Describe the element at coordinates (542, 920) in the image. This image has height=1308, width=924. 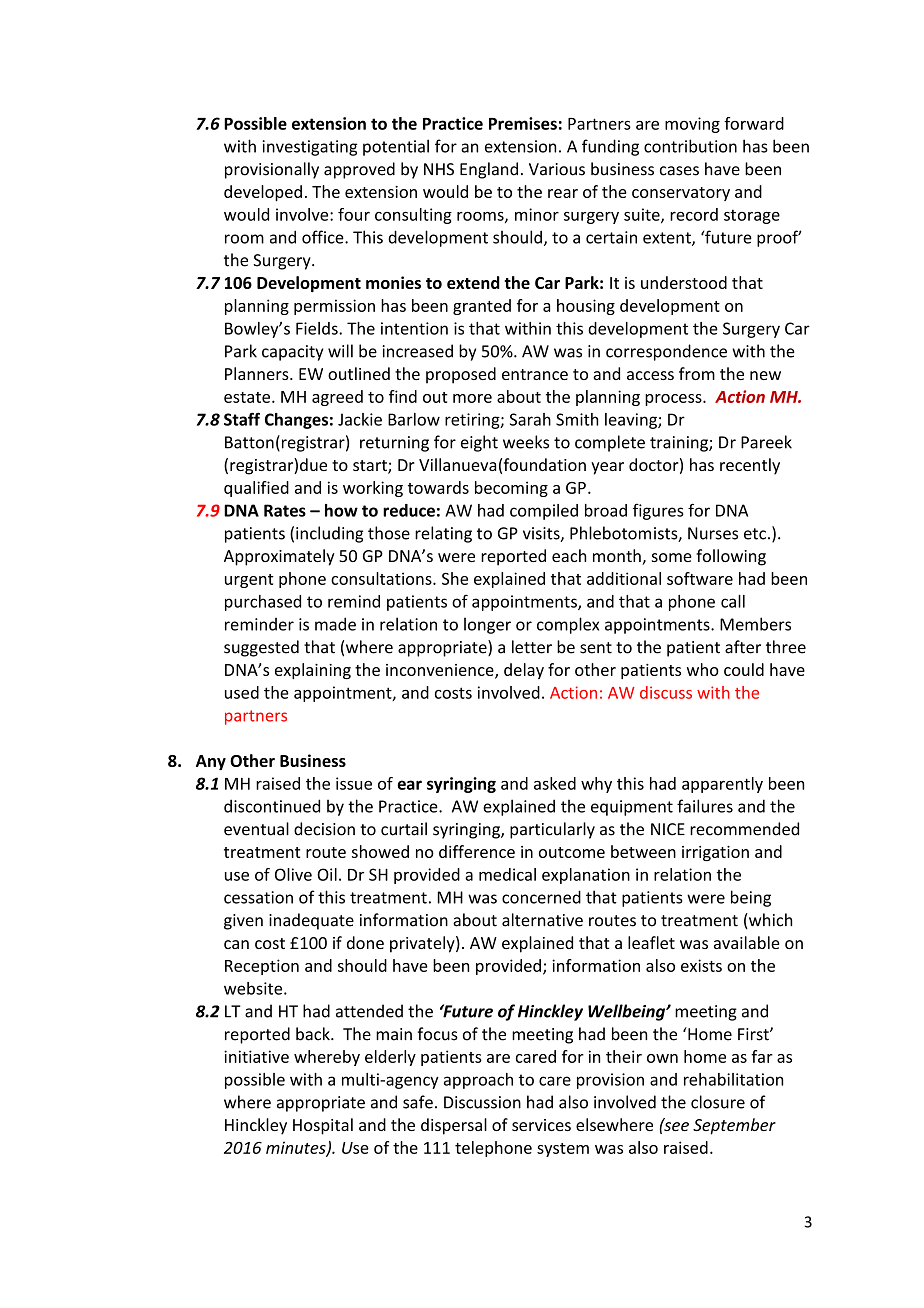
I see `alternative` at that location.
